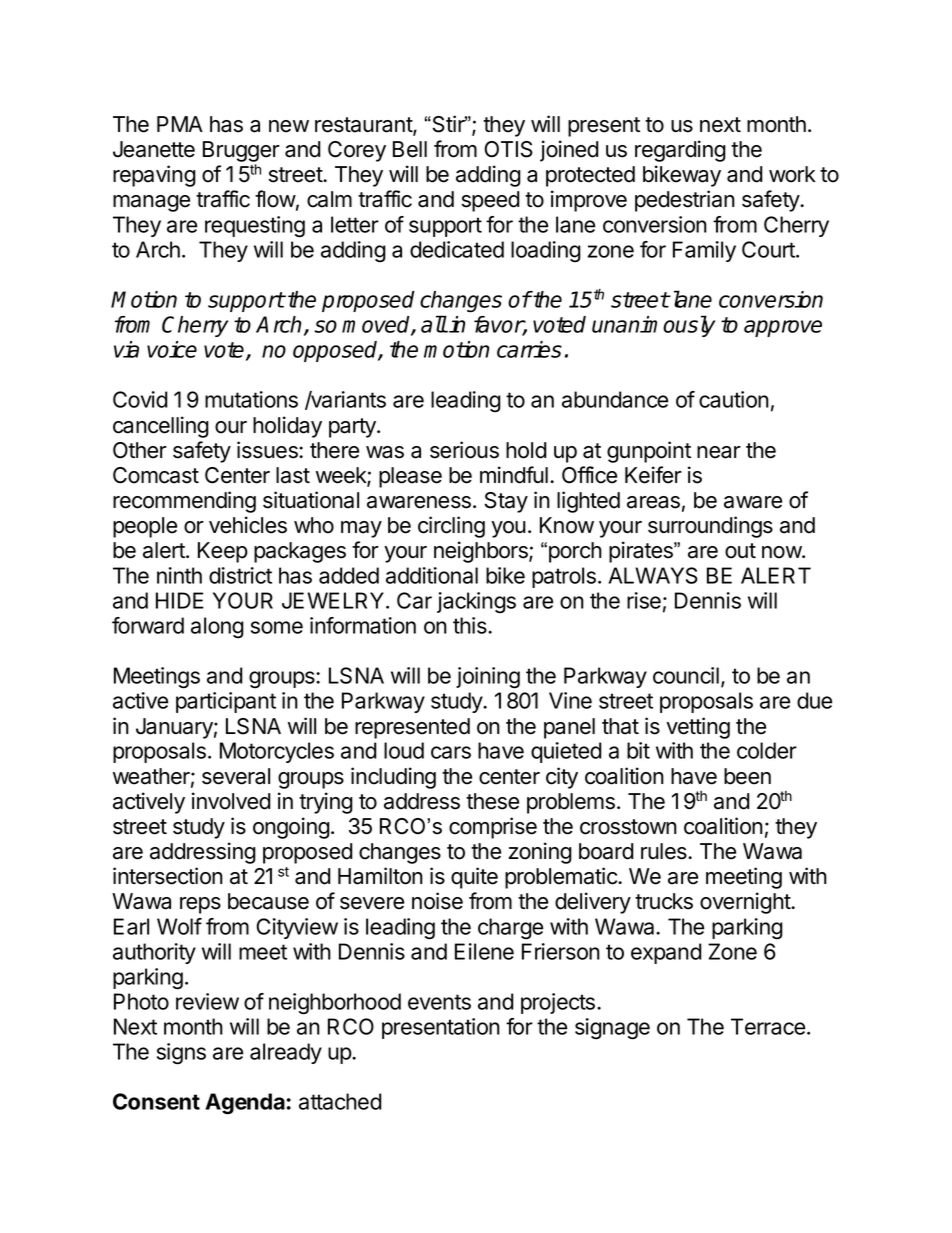  I want to click on several, so click(236, 776).
